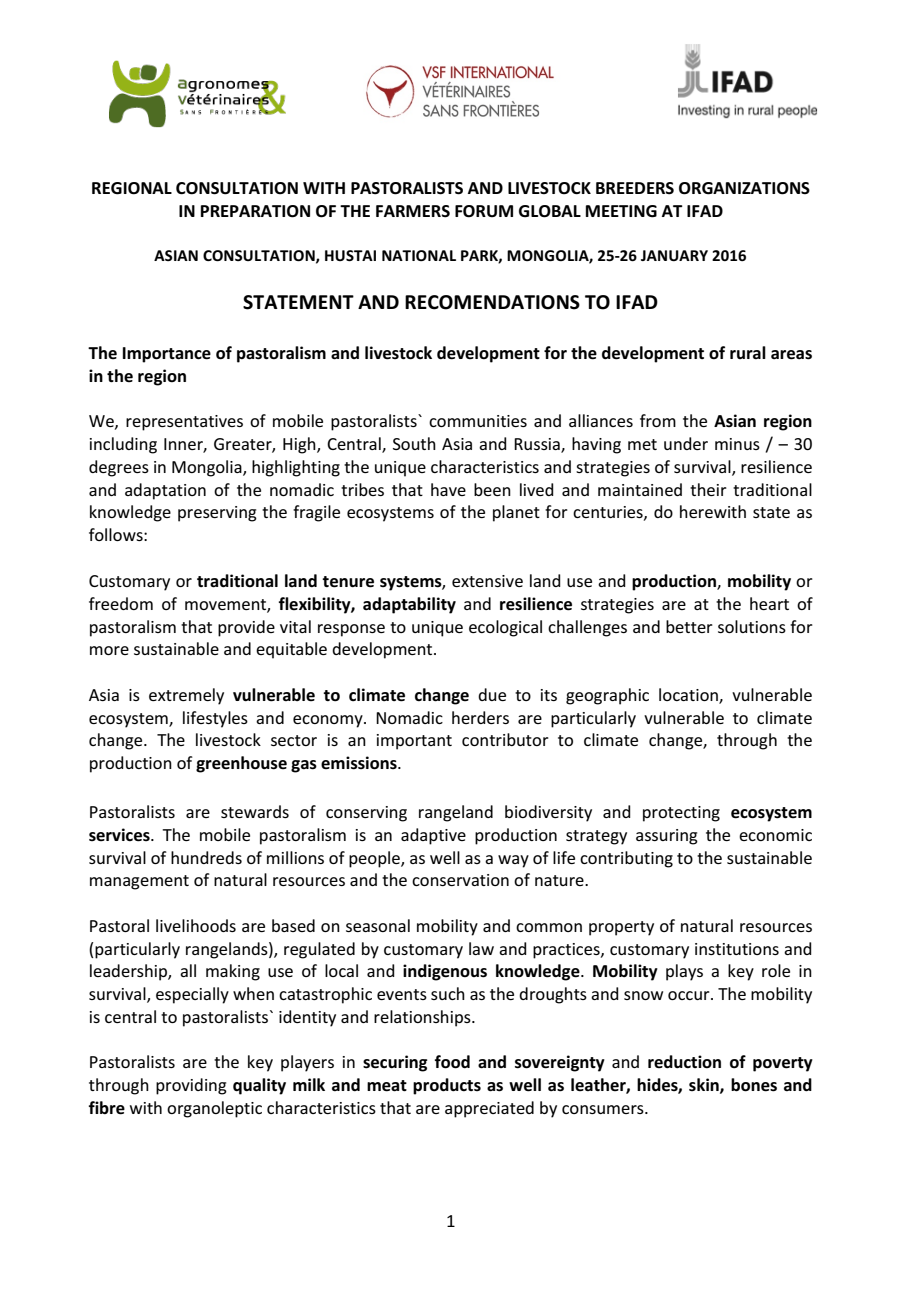  Describe the element at coordinates (191, 1086) in the screenshot. I see `providing` at that location.
